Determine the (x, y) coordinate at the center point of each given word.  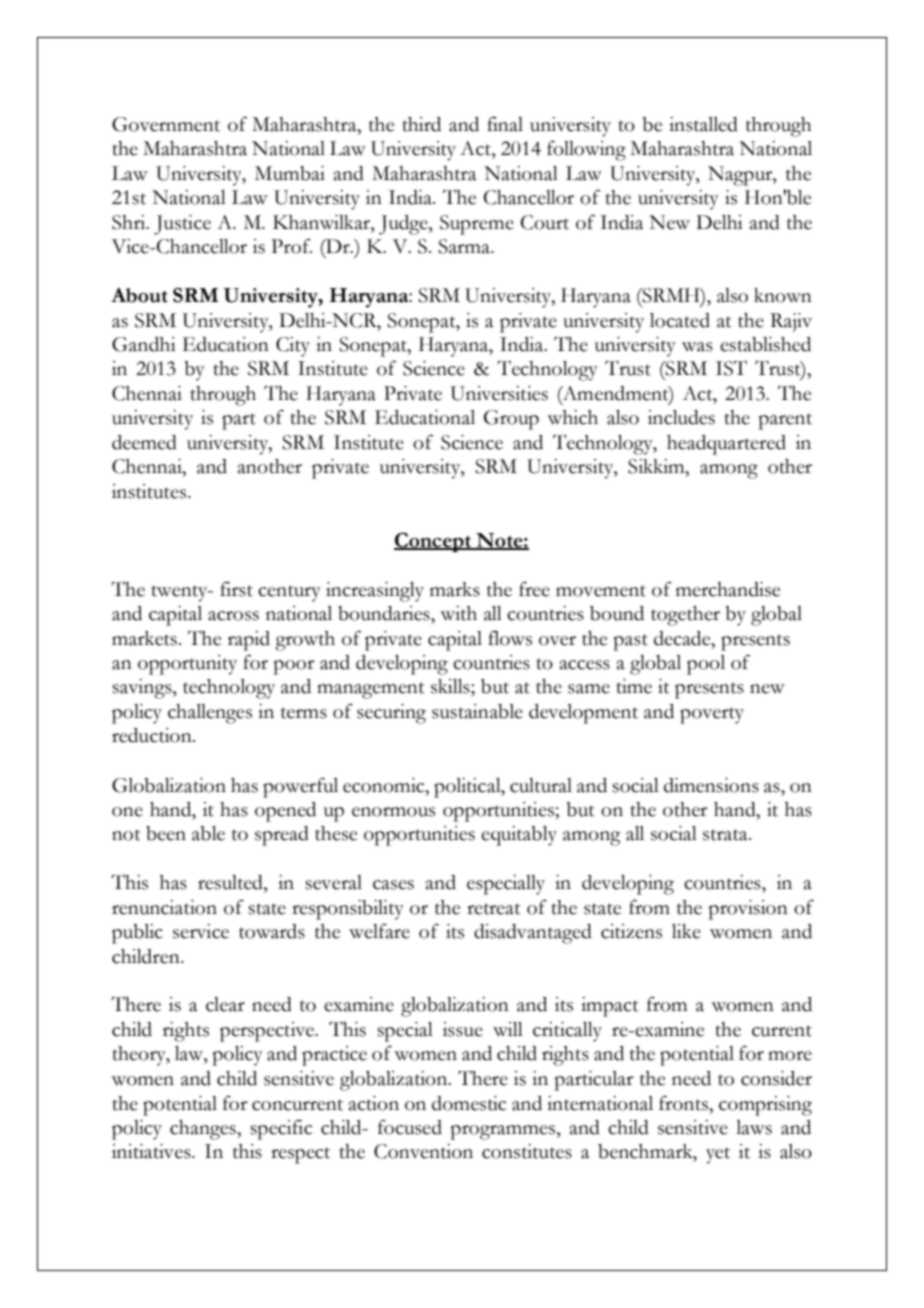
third (422, 124)
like (686, 931)
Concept (433, 542)
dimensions (711, 785)
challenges (210, 714)
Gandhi (144, 344)
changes (204, 1130)
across (233, 616)
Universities (499, 393)
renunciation (164, 907)
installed (703, 124)
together (685, 616)
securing (391, 714)
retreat (494, 909)
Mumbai (290, 173)
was (697, 347)
